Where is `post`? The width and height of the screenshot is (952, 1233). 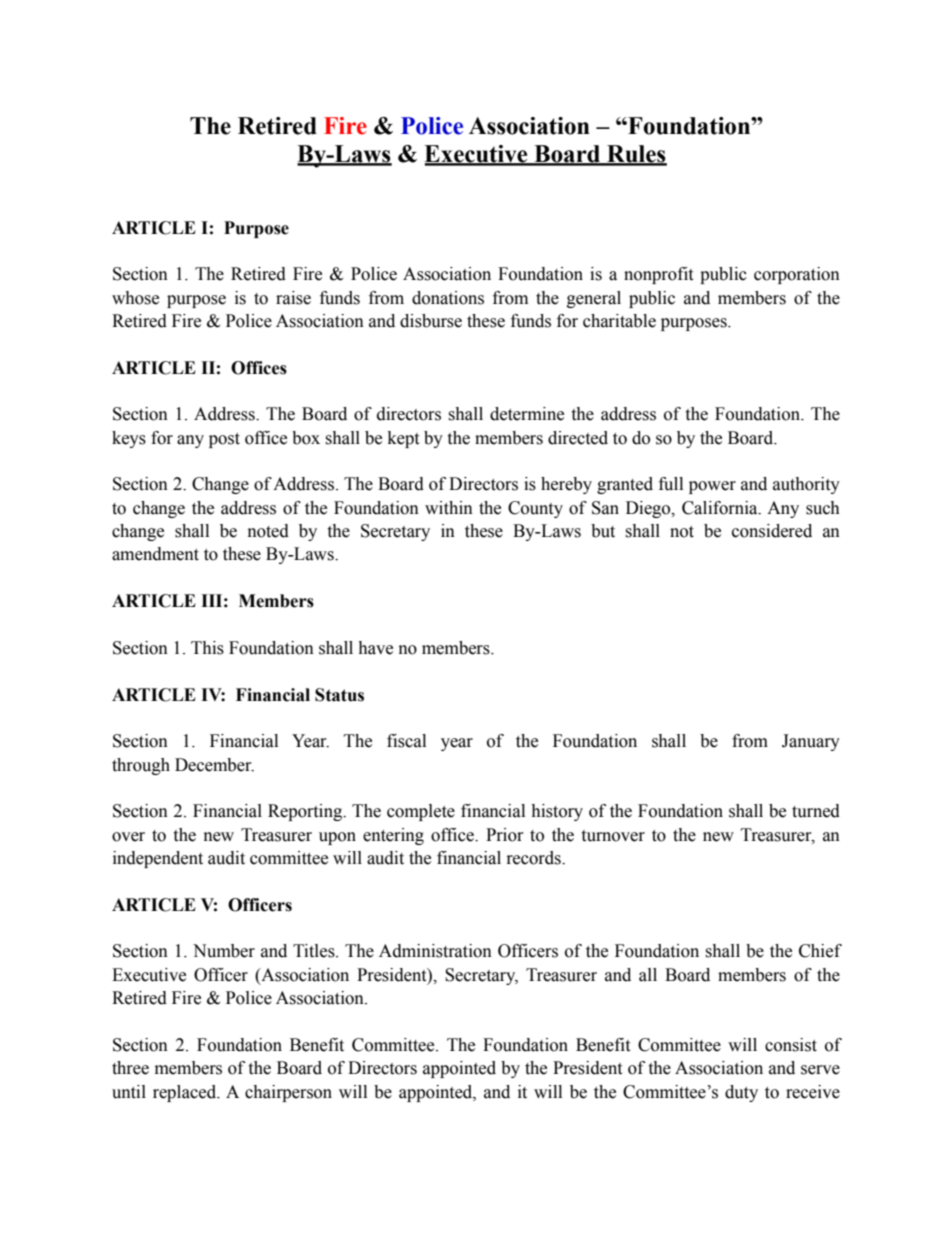
post is located at coordinates (224, 440).
